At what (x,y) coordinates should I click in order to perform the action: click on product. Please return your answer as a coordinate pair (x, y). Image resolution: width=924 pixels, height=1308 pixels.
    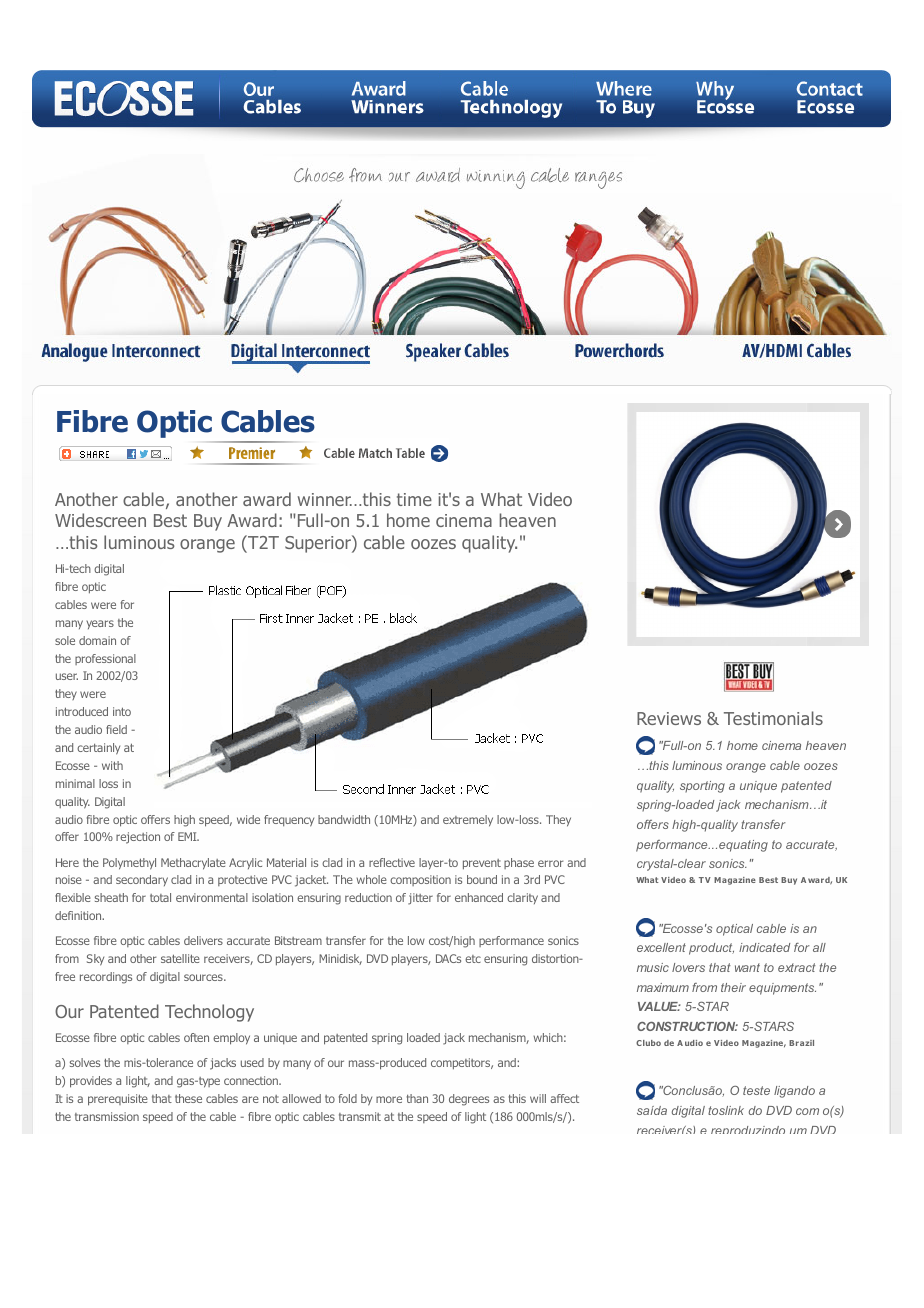
    Looking at the image, I should click on (711, 949).
